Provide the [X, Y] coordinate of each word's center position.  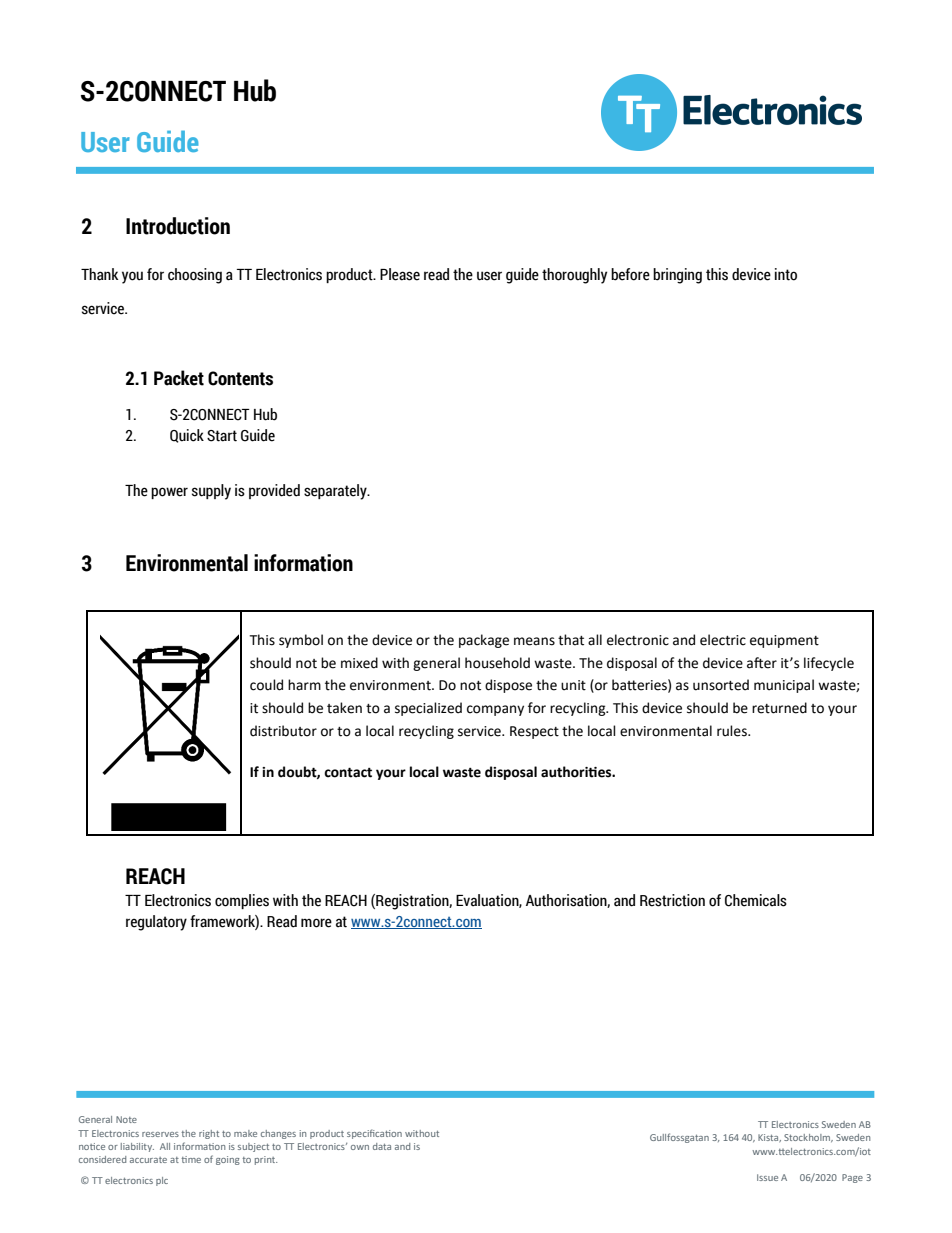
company [495, 710]
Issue [767, 1177]
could [266, 685]
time [191, 1159]
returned [779, 708]
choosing [195, 276]
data [382, 1146]
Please [400, 274]
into [786, 274]
